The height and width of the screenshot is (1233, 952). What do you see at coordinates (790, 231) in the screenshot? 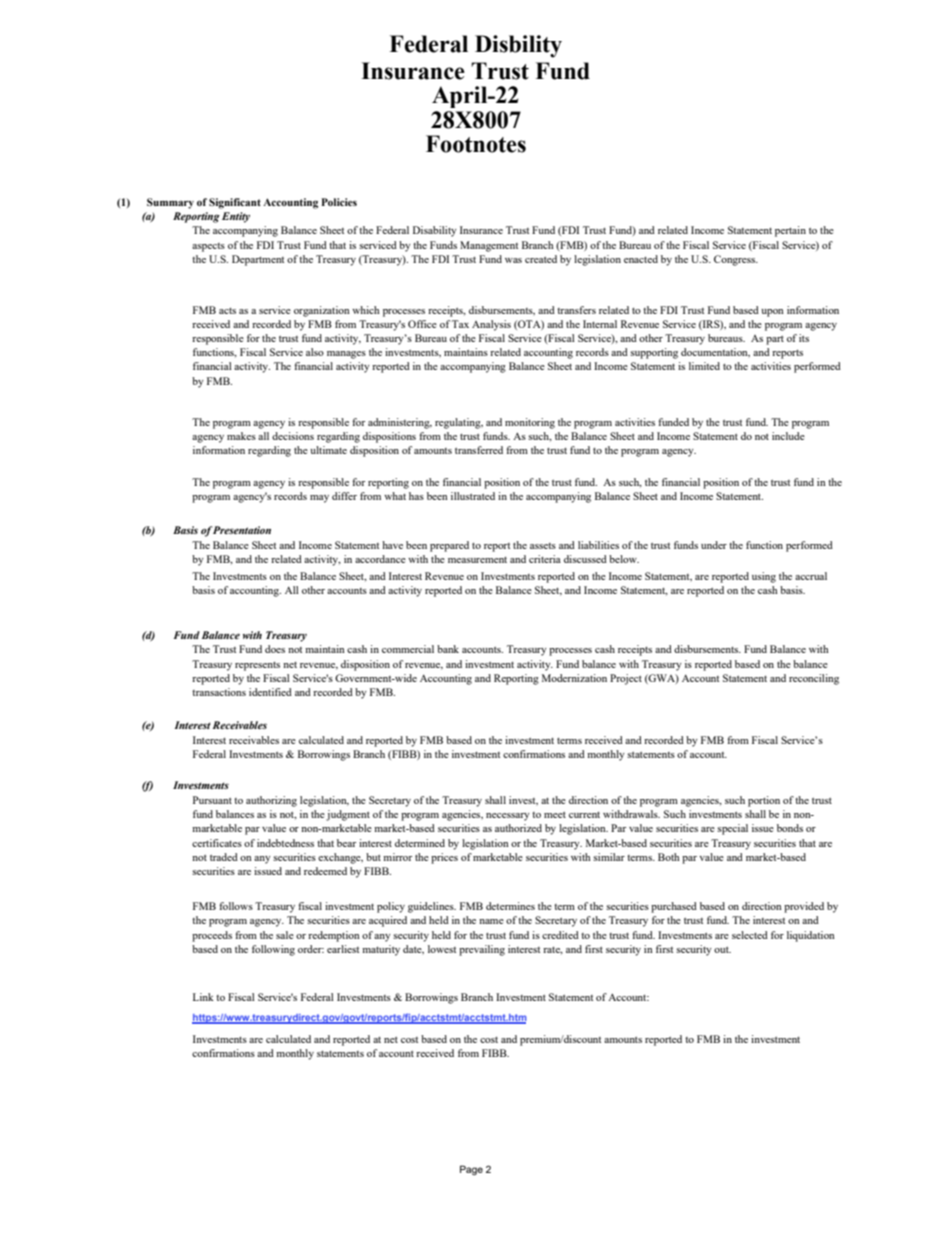
I see `pertain` at bounding box center [790, 231].
